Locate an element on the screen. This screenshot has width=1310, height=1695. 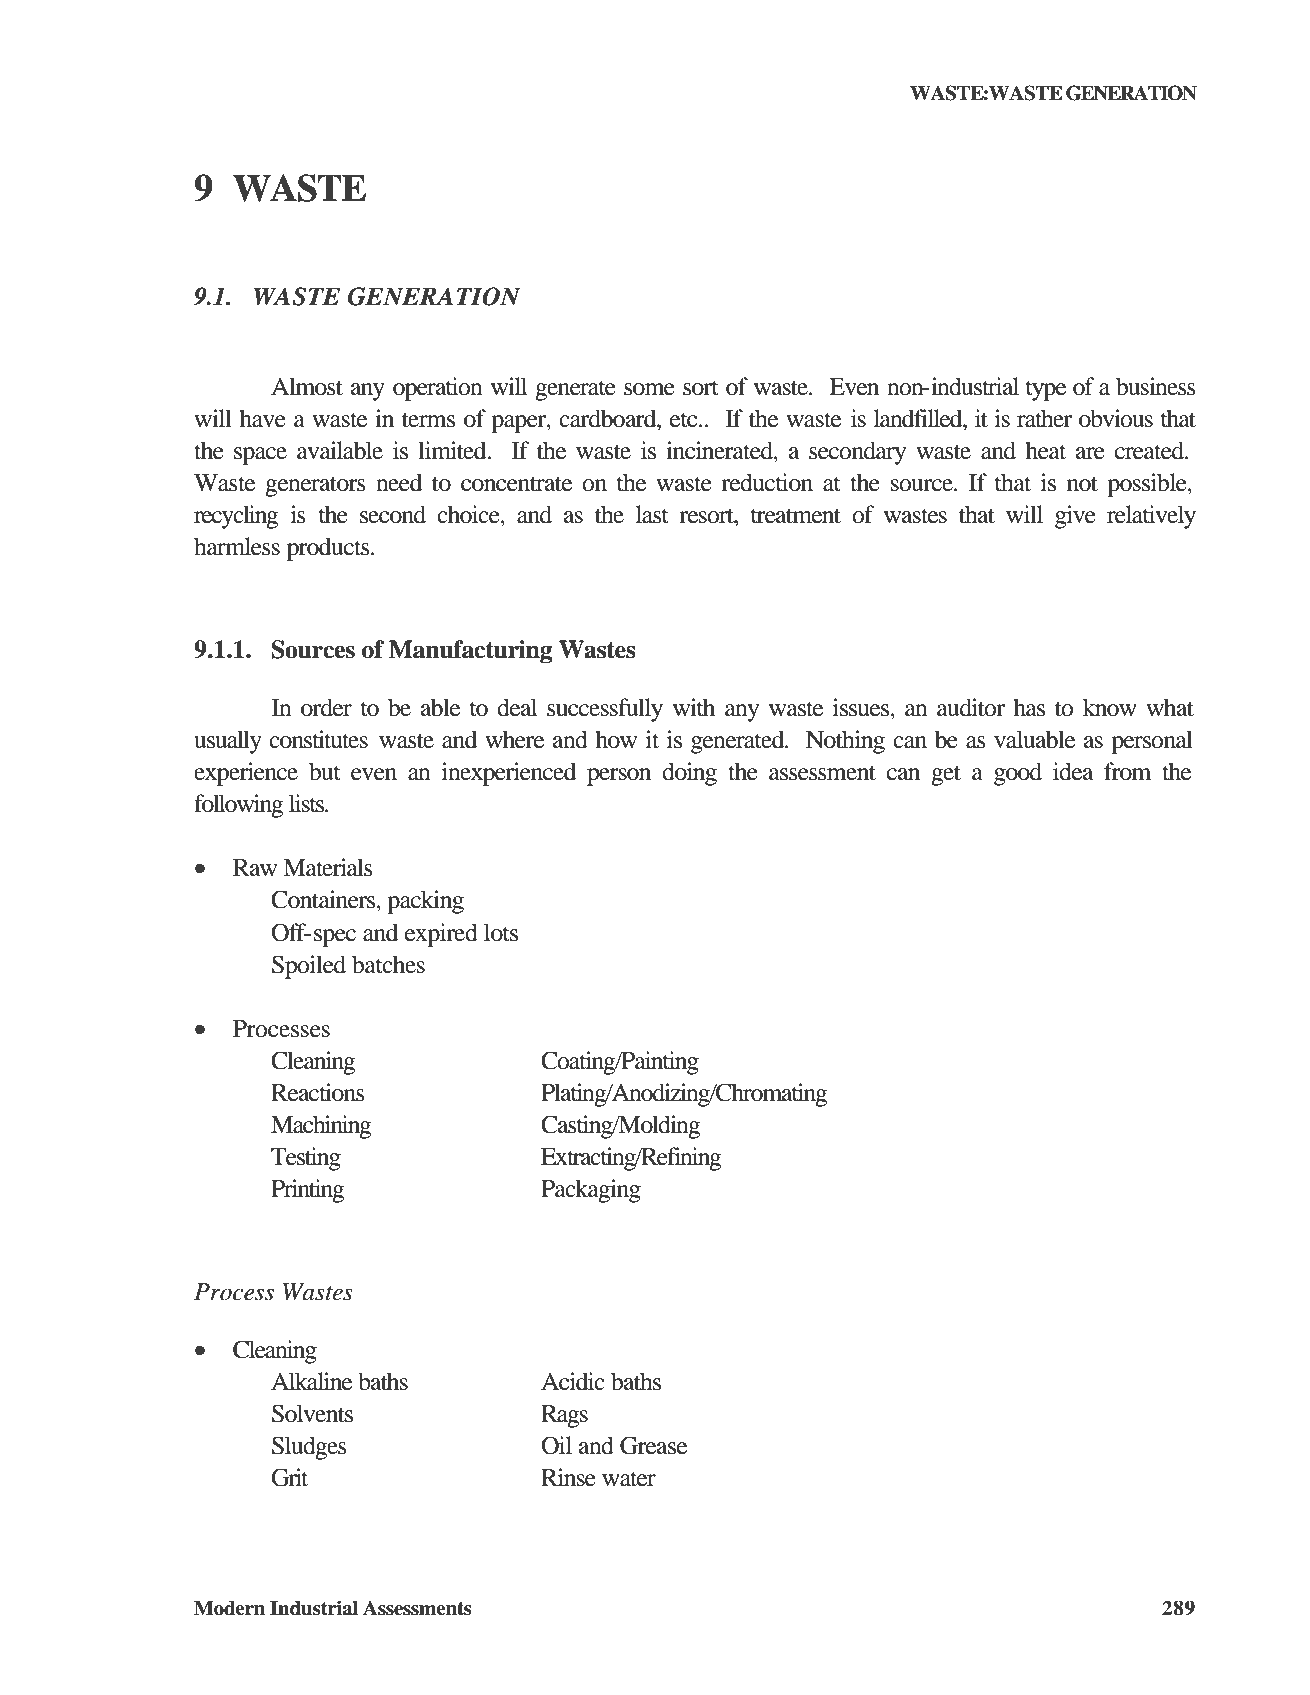
doing is located at coordinates (689, 774).
